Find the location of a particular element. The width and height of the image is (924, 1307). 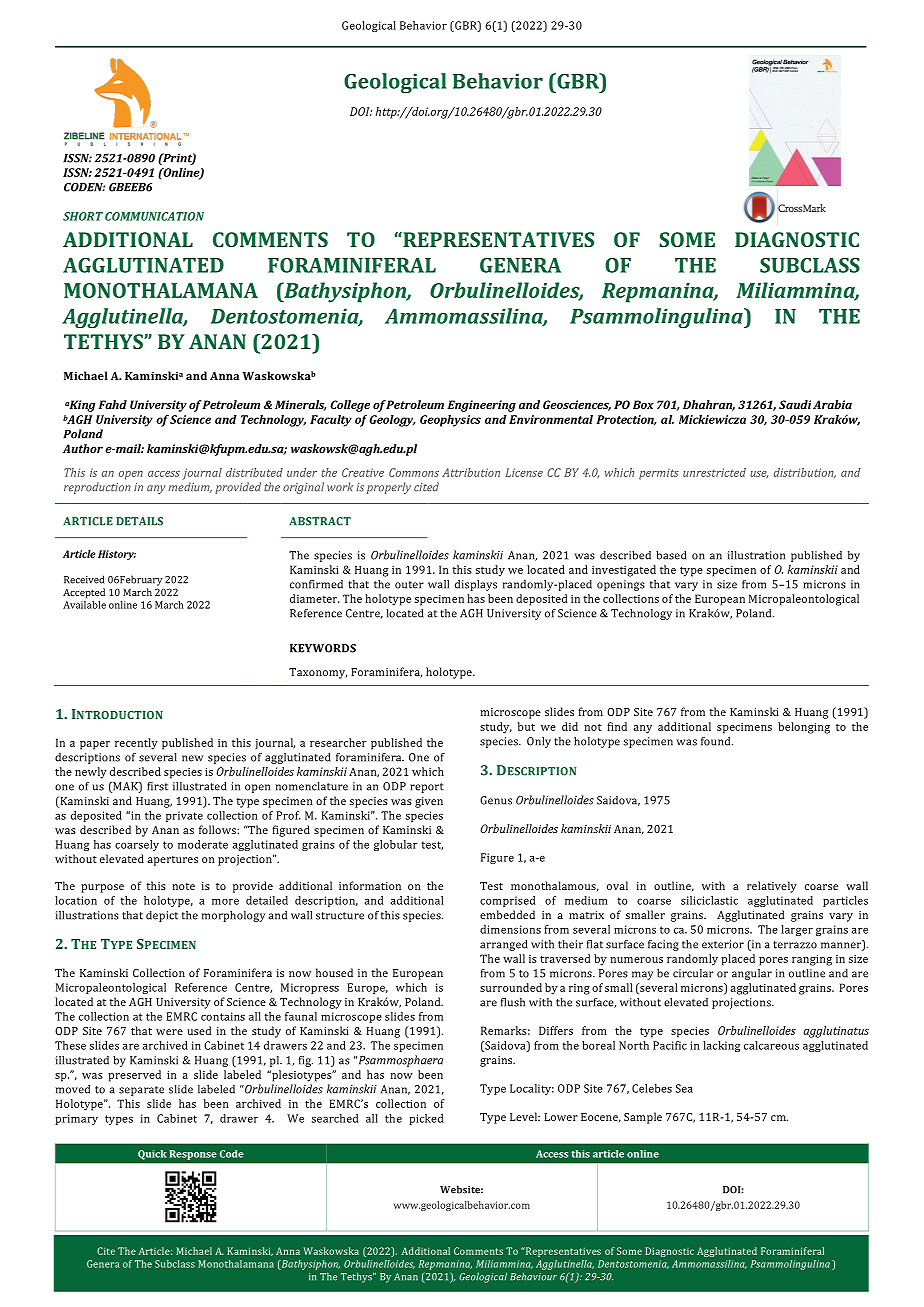

Quick is located at coordinates (152, 1155).
